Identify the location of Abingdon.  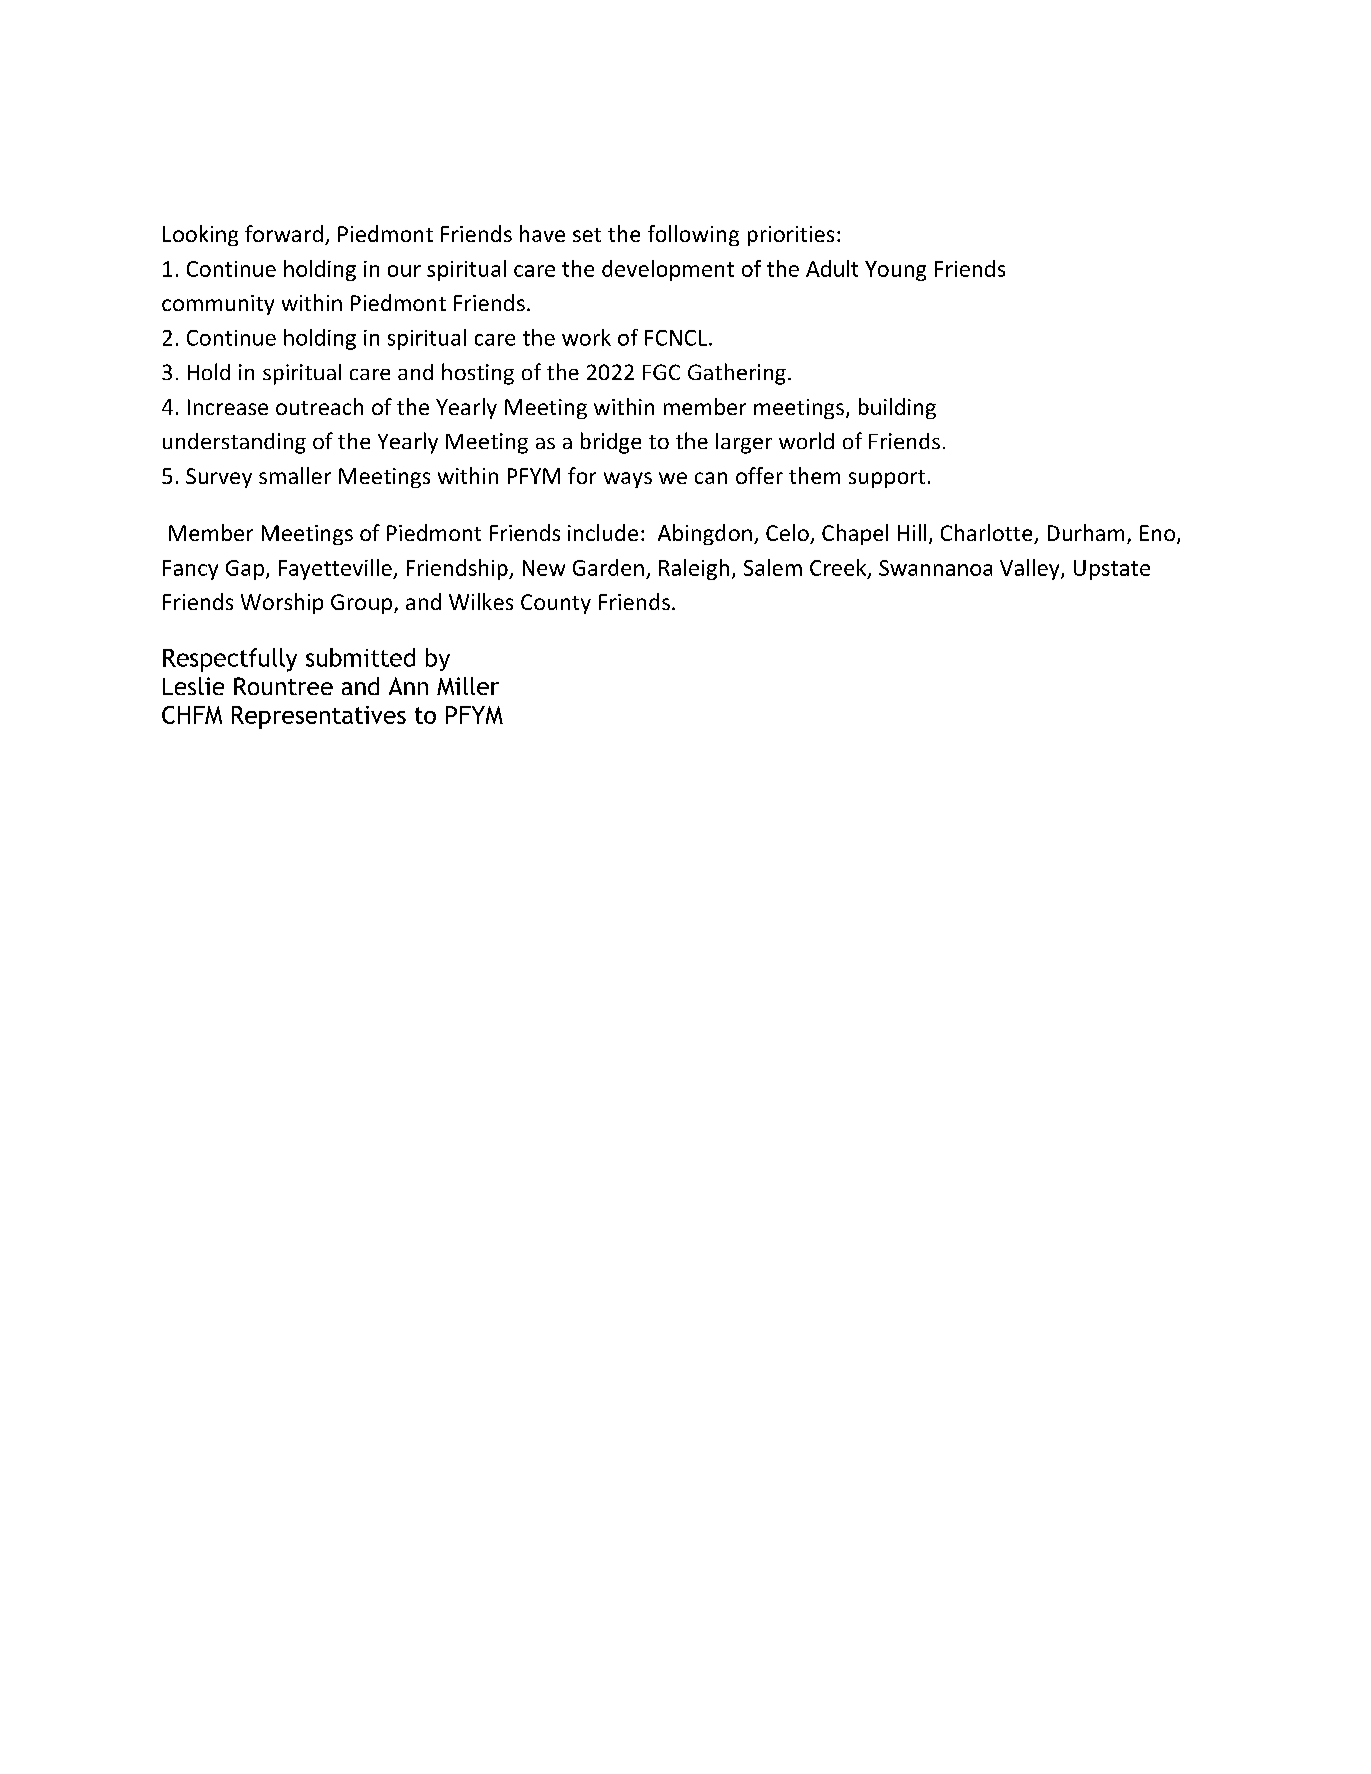
(705, 534).
